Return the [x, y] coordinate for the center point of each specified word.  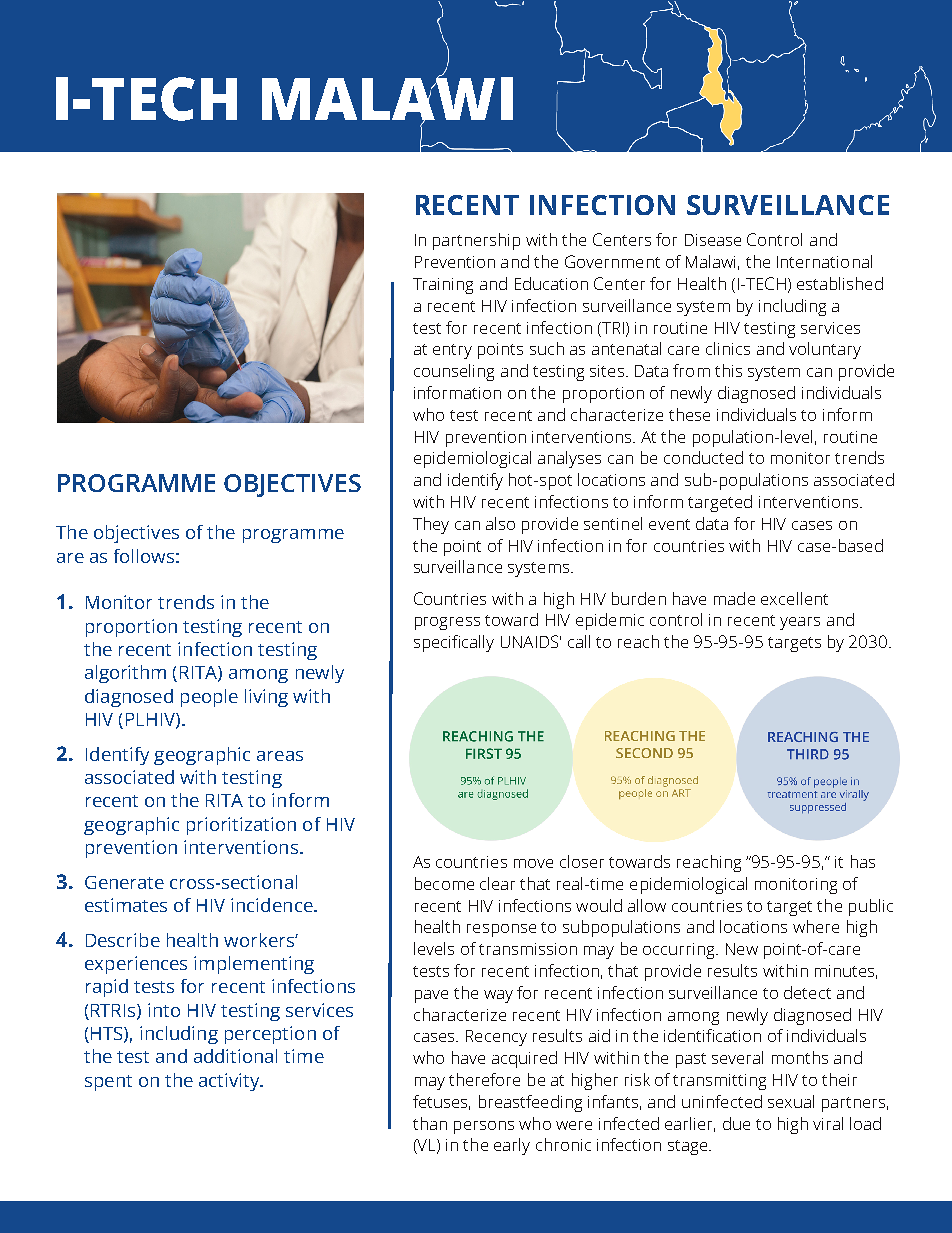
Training [443, 286]
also [500, 523]
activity [230, 1082]
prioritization [241, 826]
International [824, 261]
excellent [794, 598]
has [863, 861]
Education [551, 283]
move [533, 863]
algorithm [125, 674]
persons [484, 1127]
